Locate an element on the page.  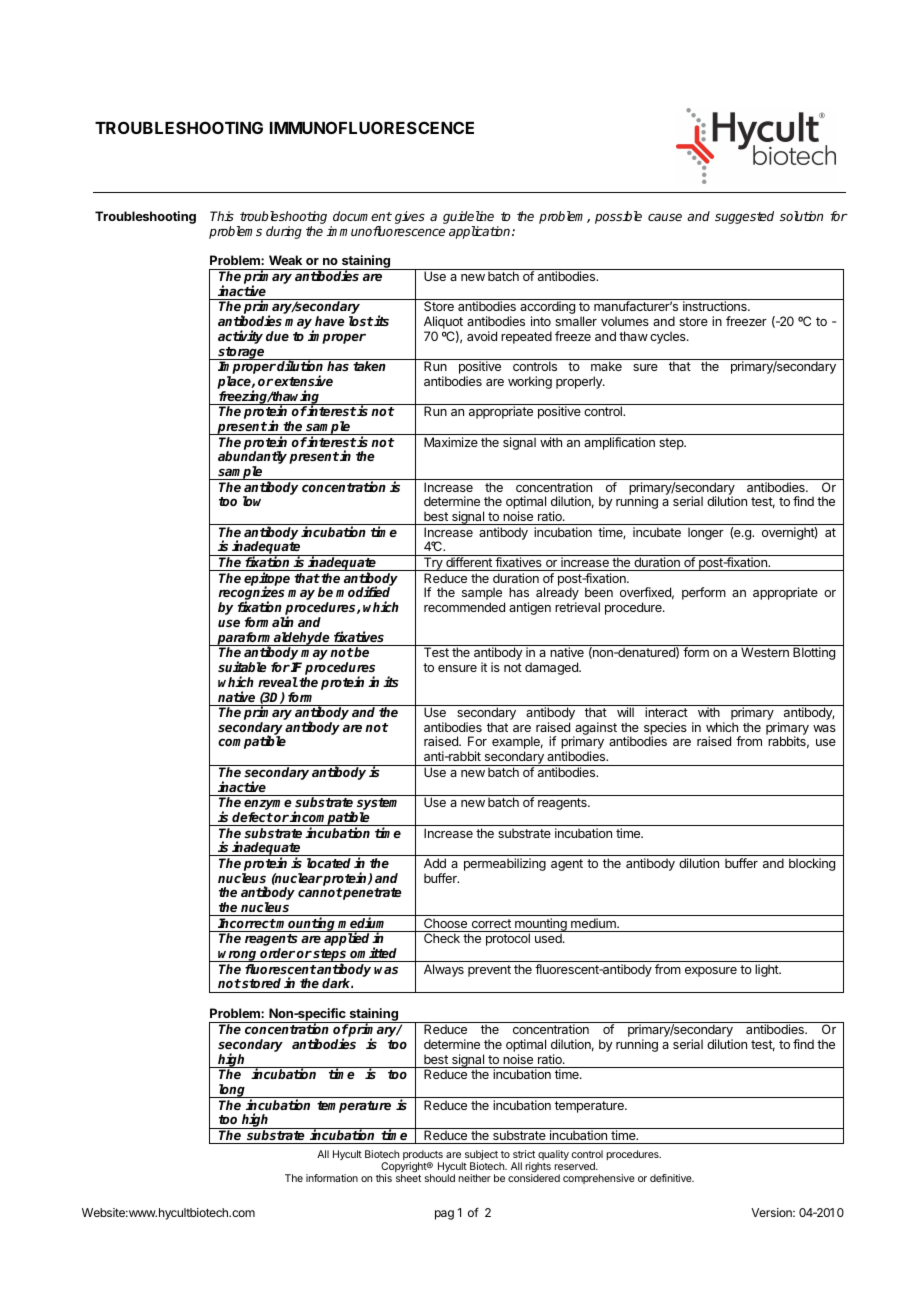
light is located at coordinates (767, 970).
